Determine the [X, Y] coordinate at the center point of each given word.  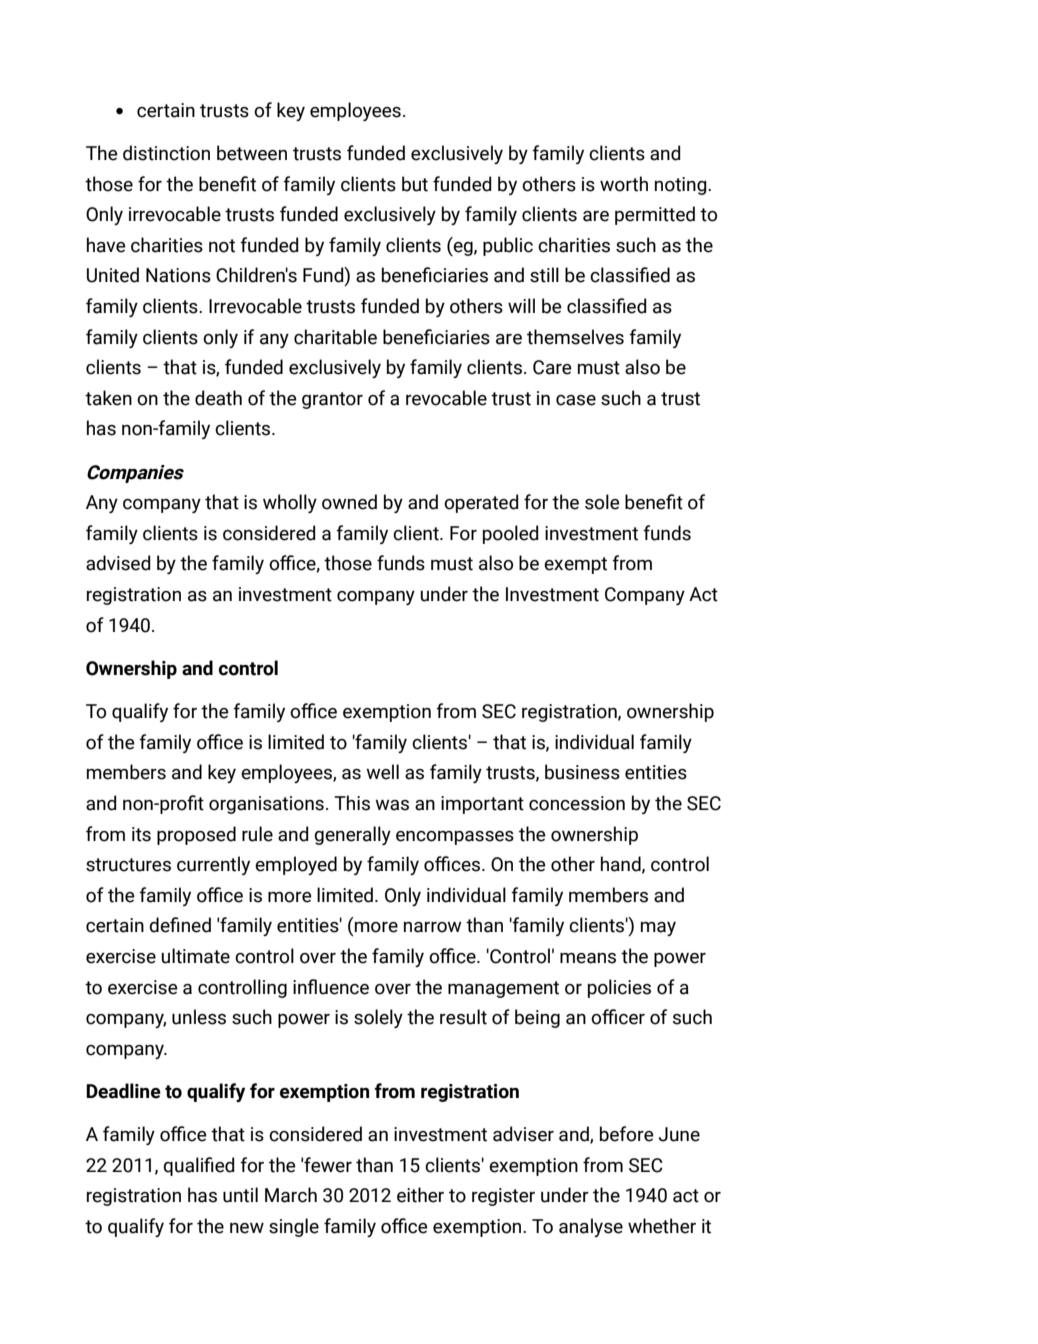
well [382, 772]
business [582, 772]
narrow [432, 927]
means [588, 958]
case [576, 400]
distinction [166, 153]
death [218, 398]
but [415, 184]
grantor [332, 400]
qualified [199, 1166]
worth [624, 184]
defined [180, 925]
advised [118, 563]
